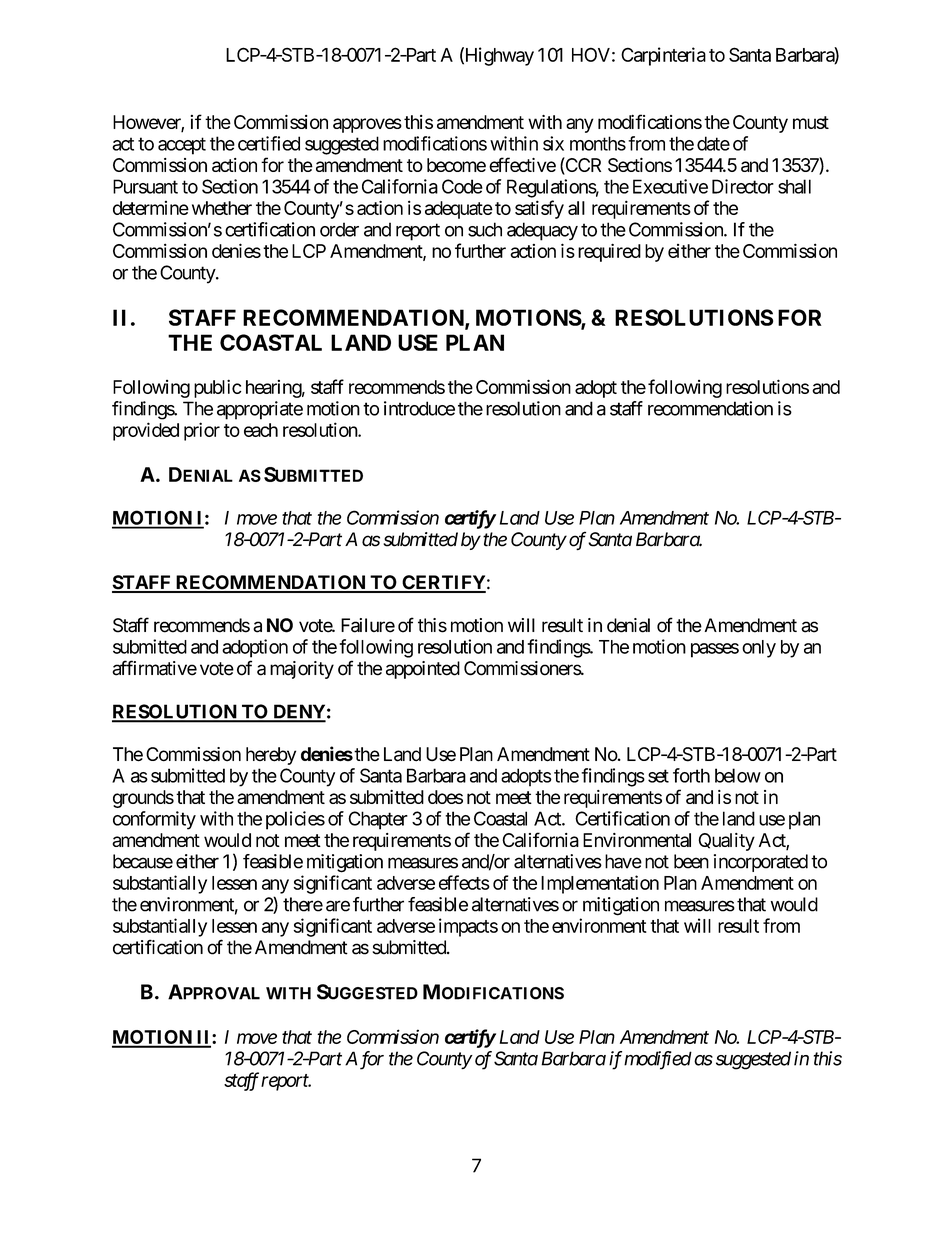 The image size is (952, 1233). Describe the element at coordinates (609, 253) in the screenshot. I see `required` at that location.
